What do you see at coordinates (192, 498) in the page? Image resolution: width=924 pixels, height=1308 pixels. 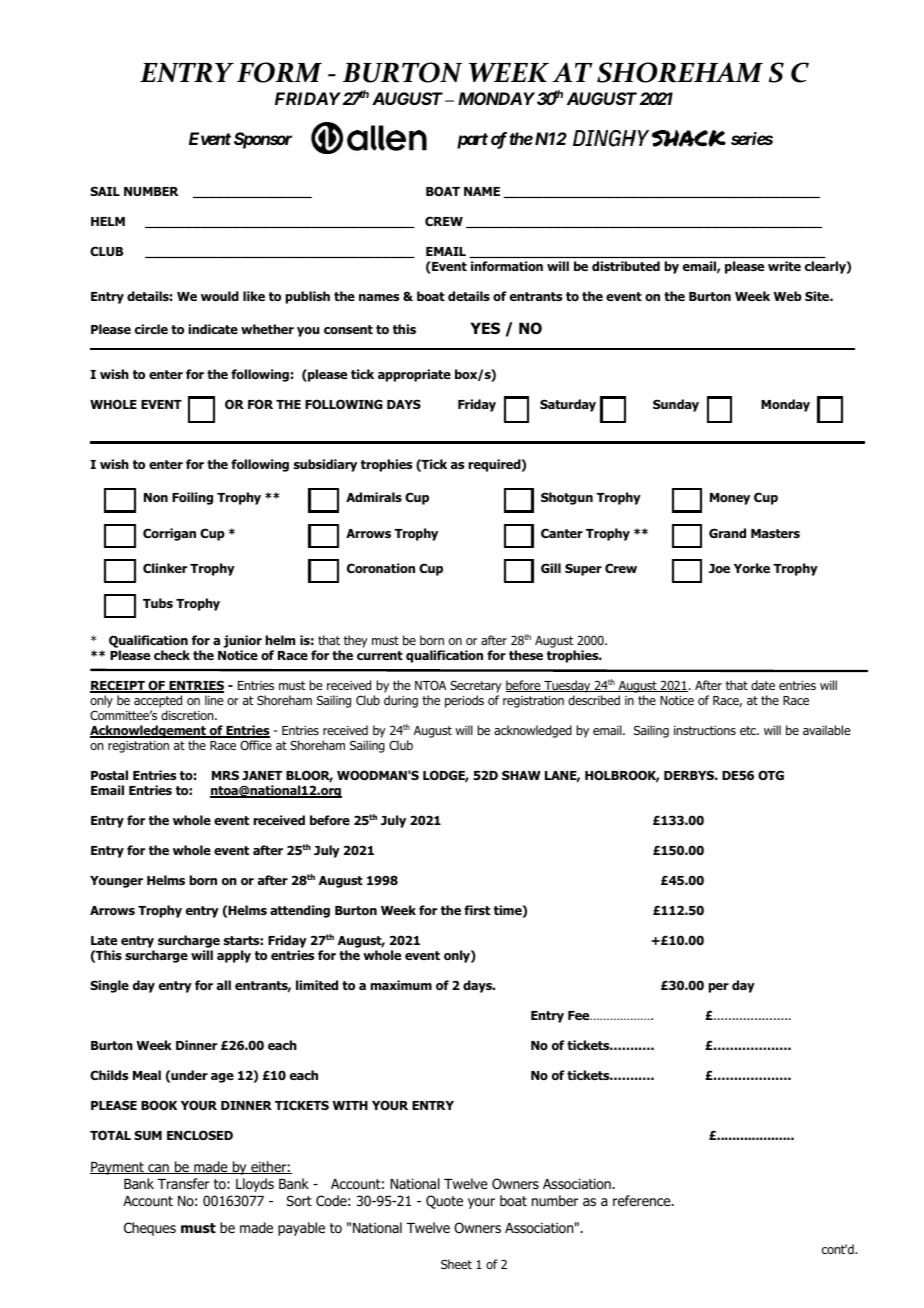 I see `Foiling` at bounding box center [192, 498].
